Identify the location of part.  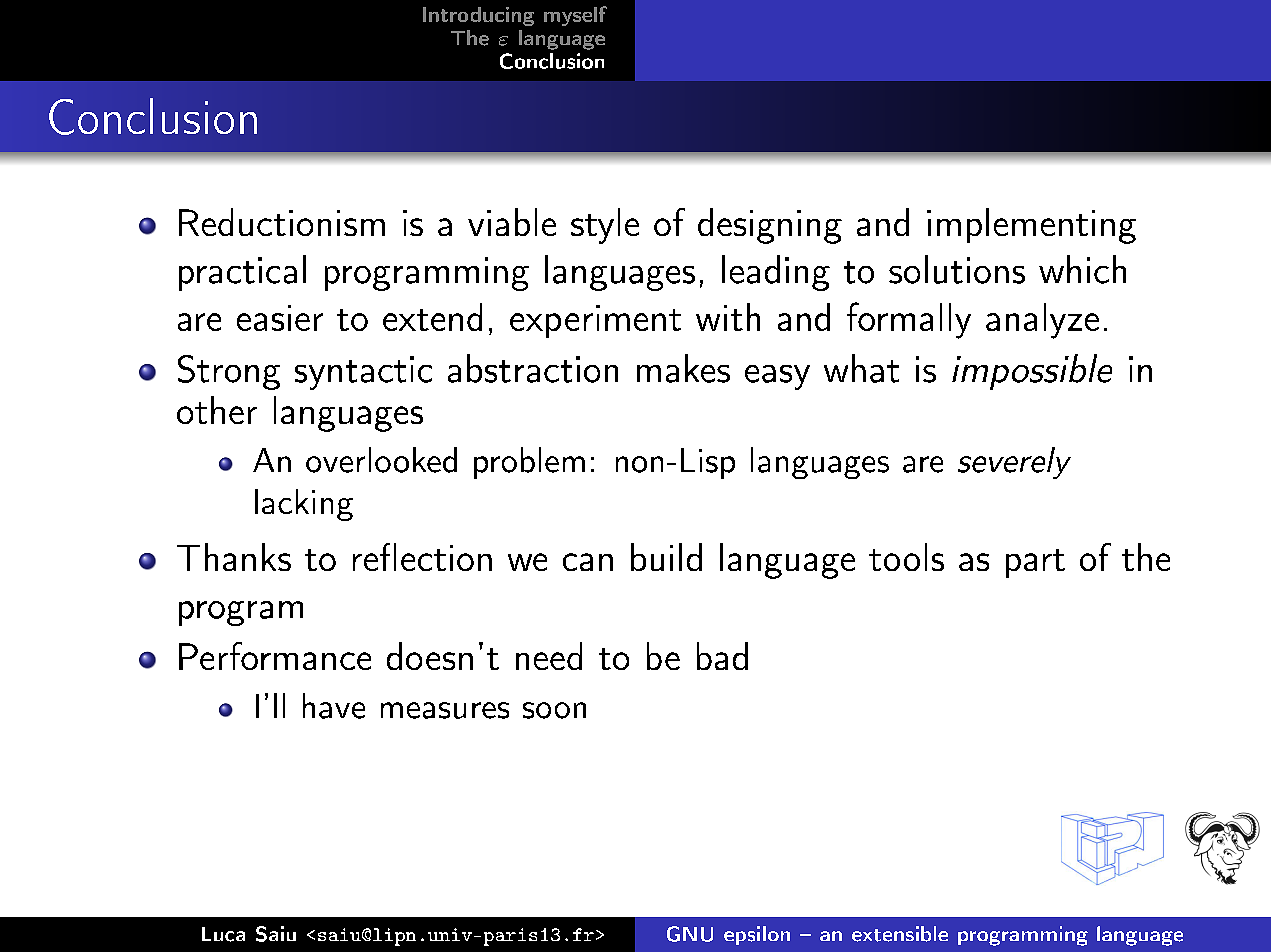
(1035, 563).
